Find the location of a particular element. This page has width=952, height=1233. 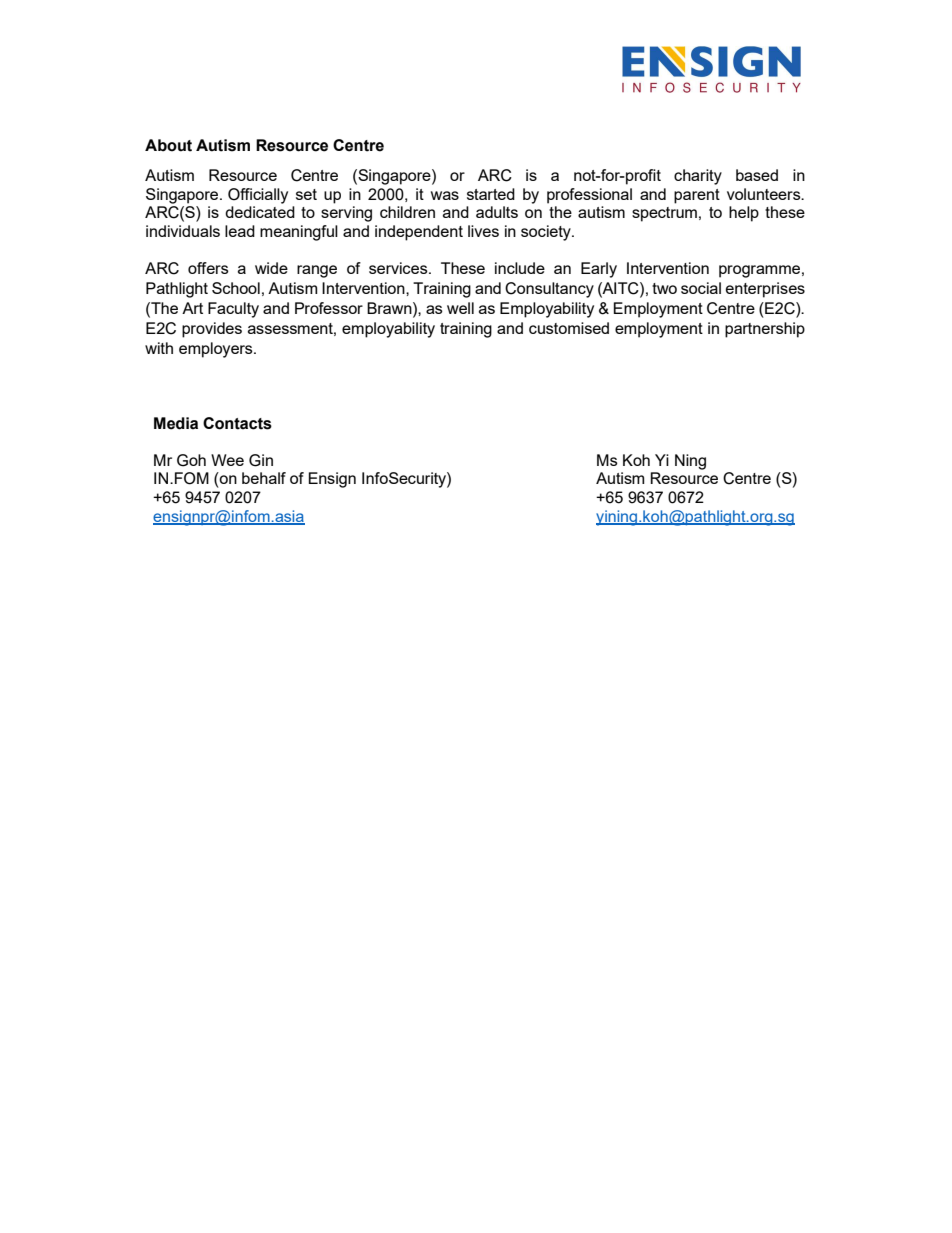

started is located at coordinates (491, 194).
